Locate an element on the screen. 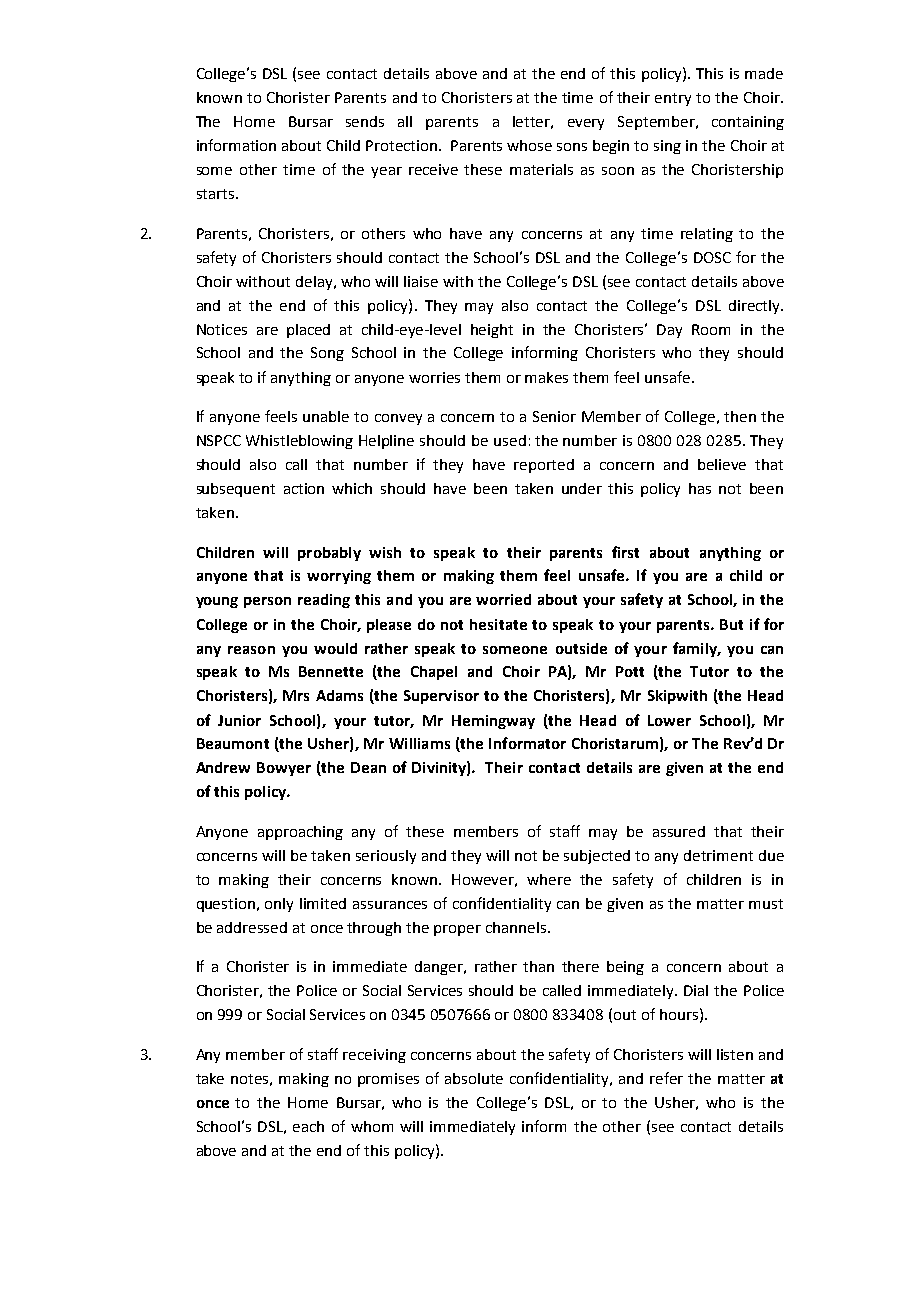  absolute is located at coordinates (474, 1078).
